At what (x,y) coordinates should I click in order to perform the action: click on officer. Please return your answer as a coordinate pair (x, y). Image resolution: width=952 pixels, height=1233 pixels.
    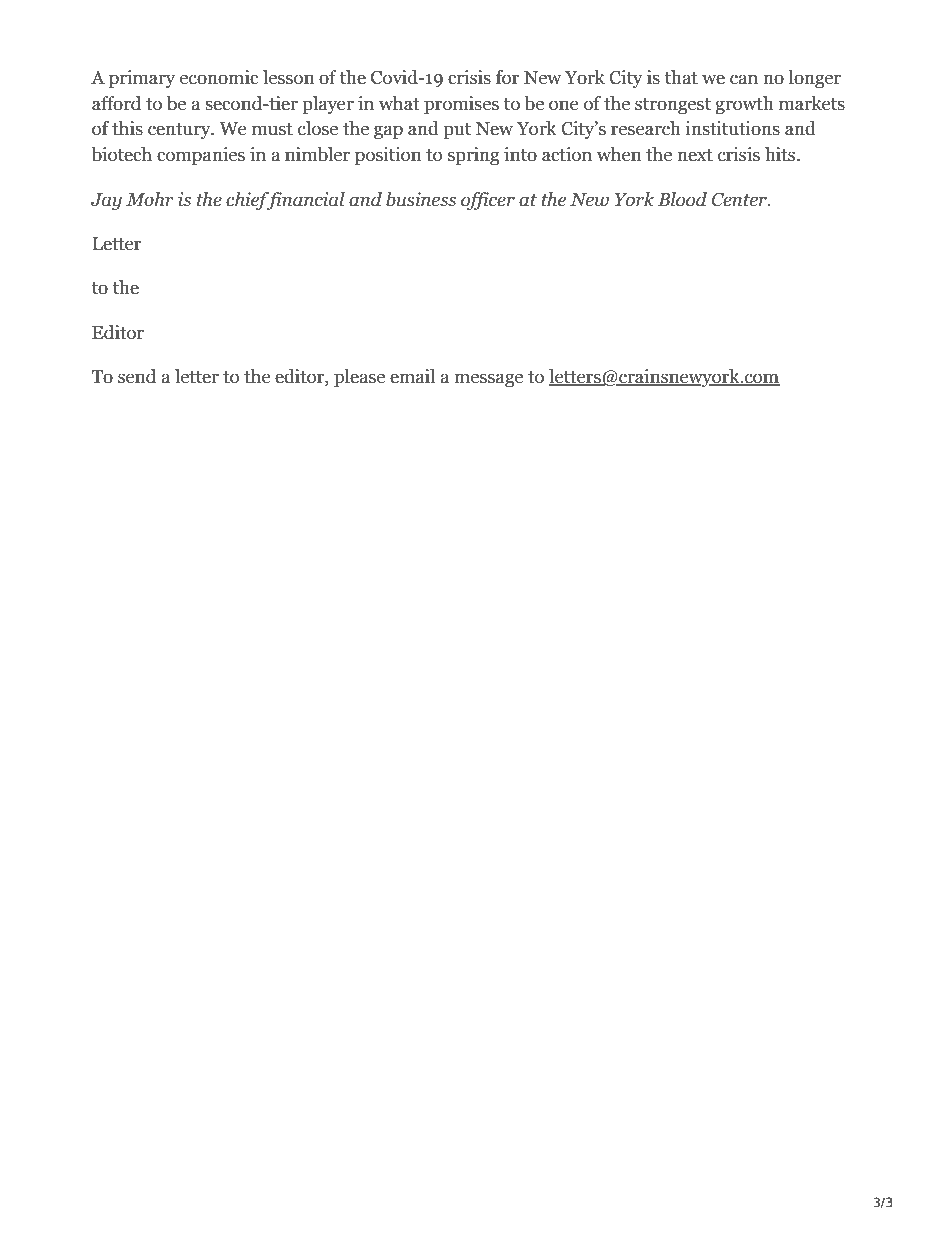
    Looking at the image, I should click on (488, 201).
